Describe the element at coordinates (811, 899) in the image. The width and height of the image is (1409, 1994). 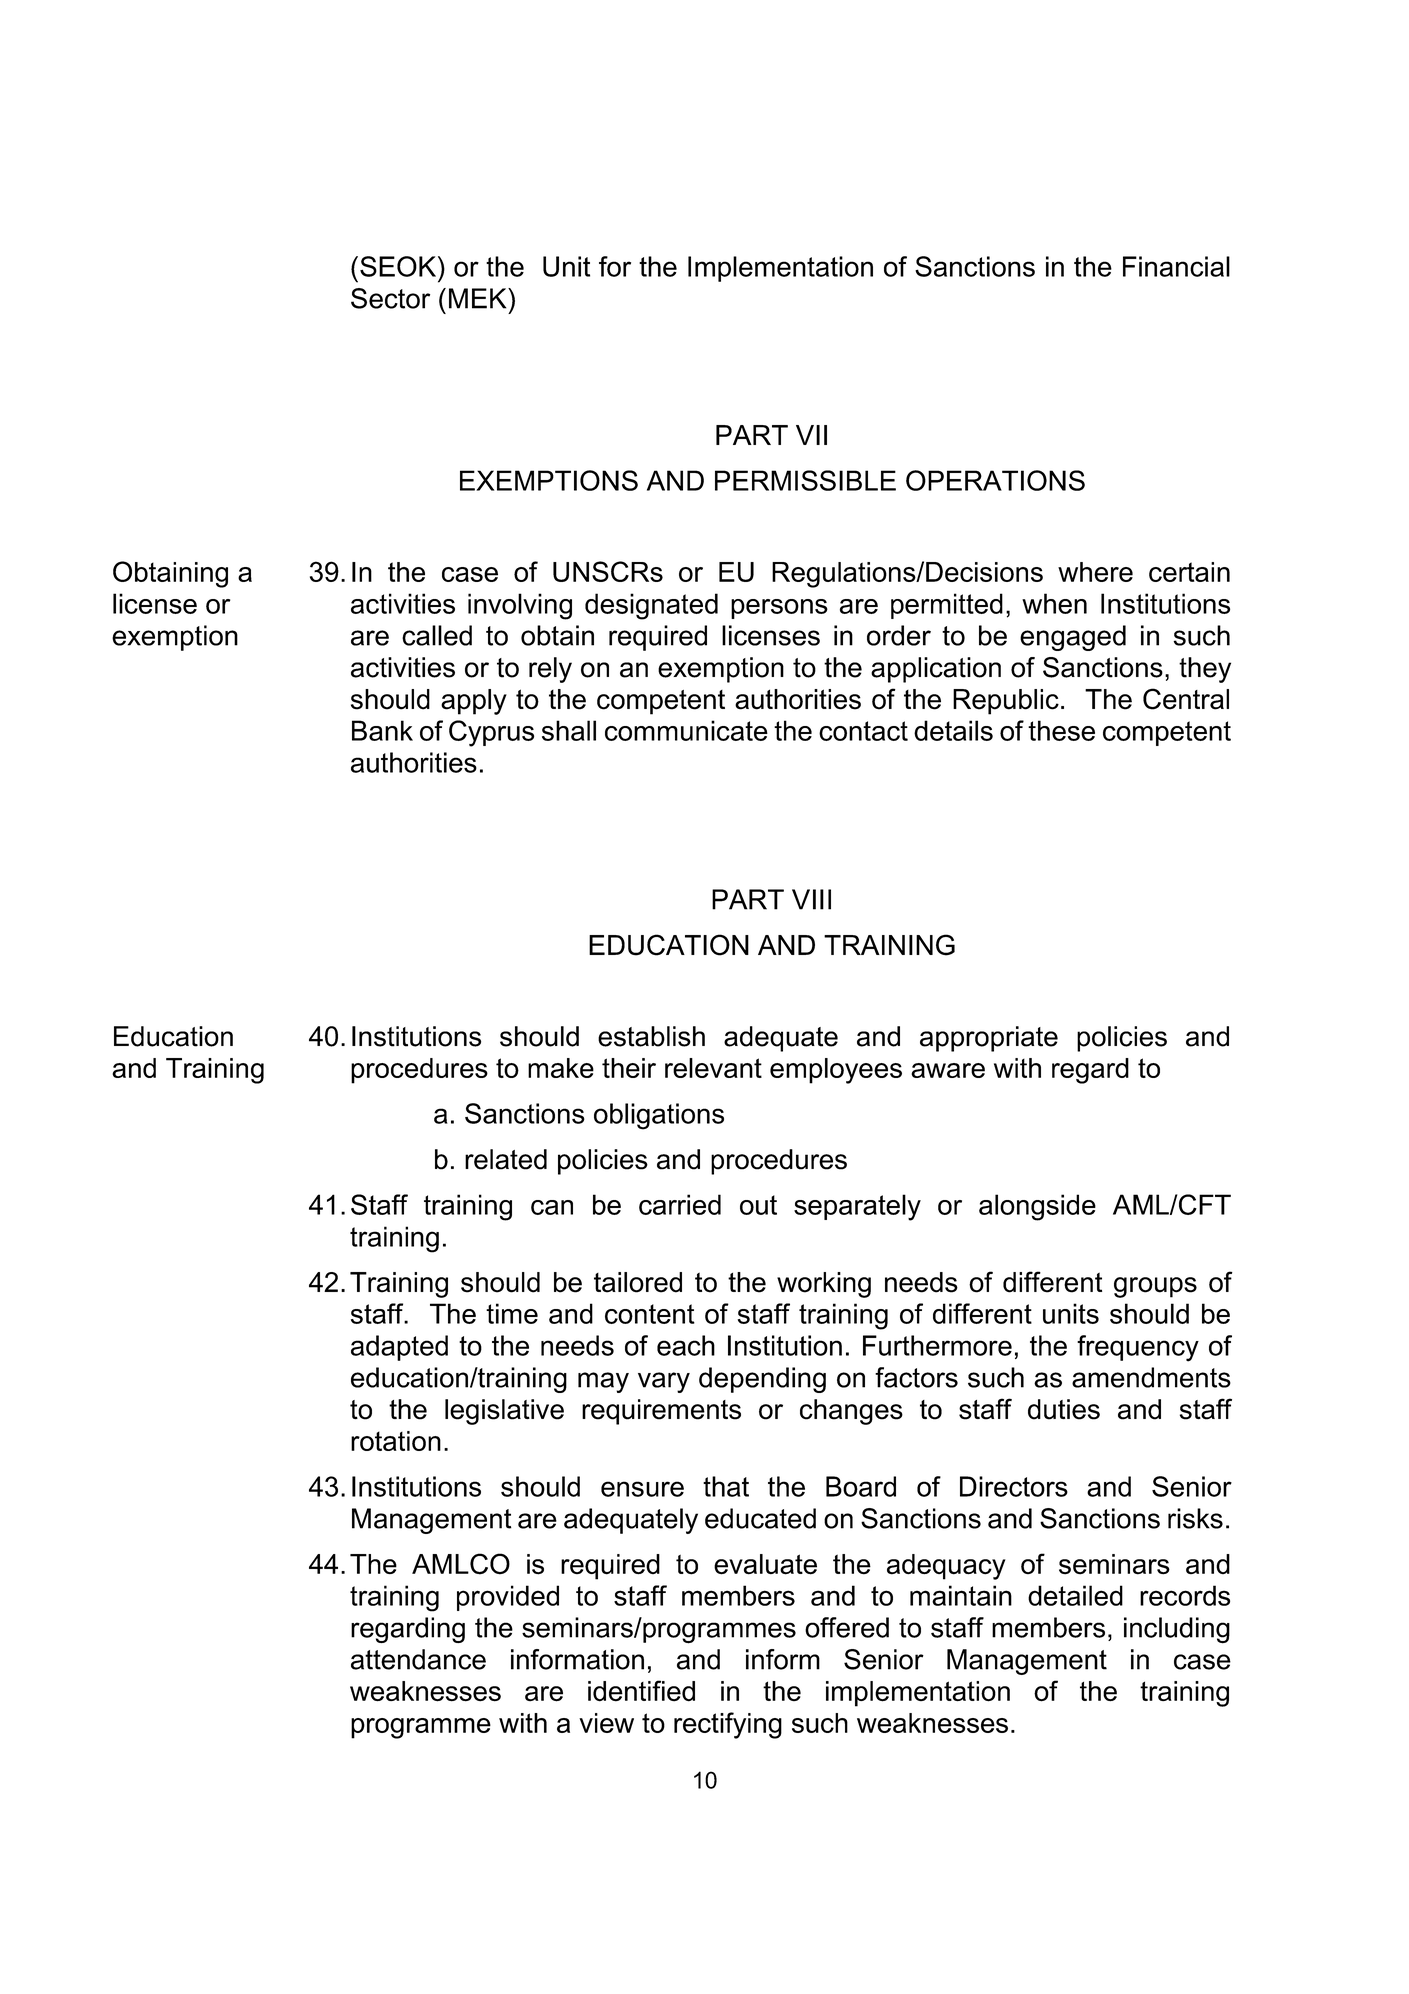
I see `VIII` at that location.
